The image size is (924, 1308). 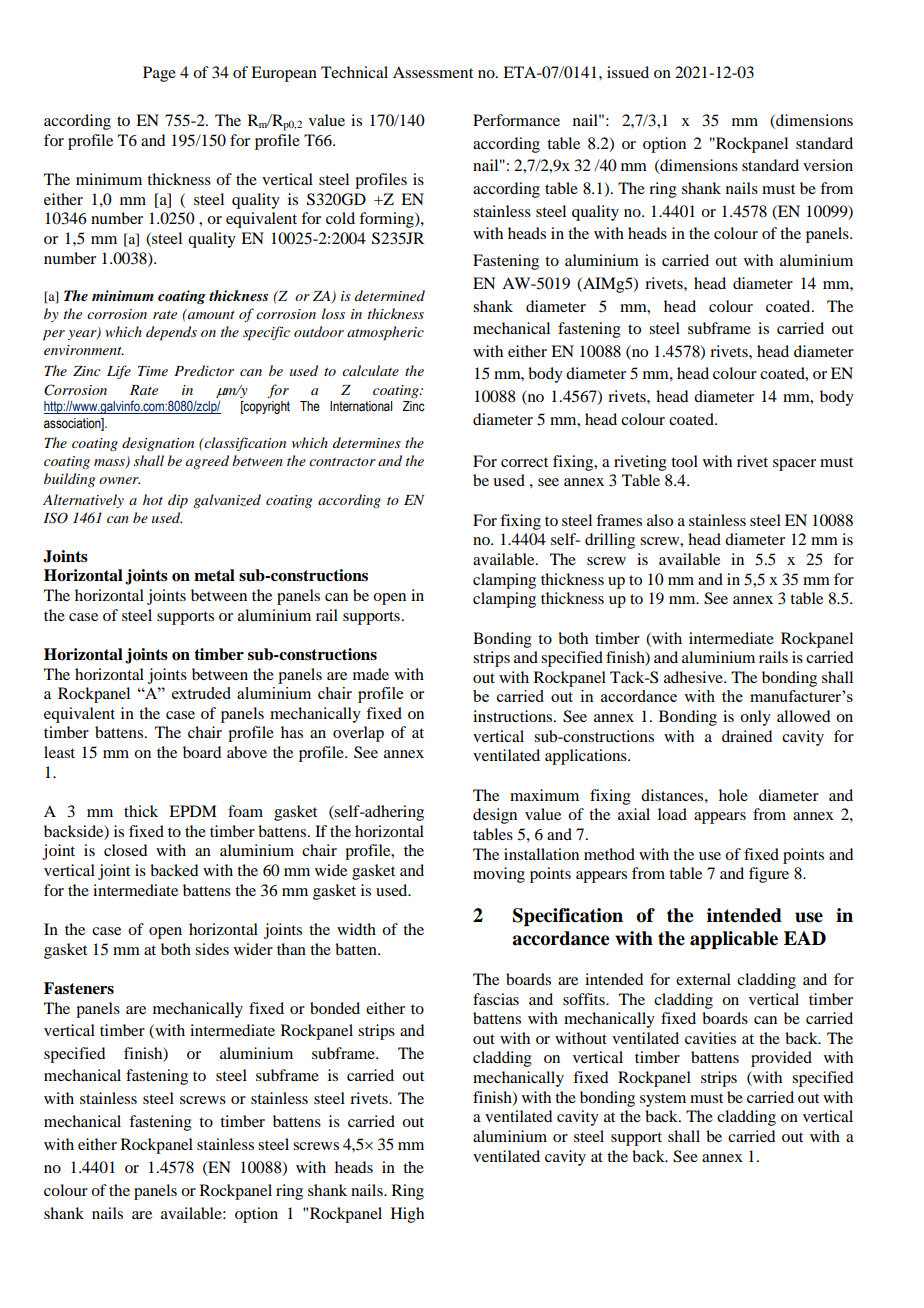 I want to click on fascias, so click(x=496, y=999).
